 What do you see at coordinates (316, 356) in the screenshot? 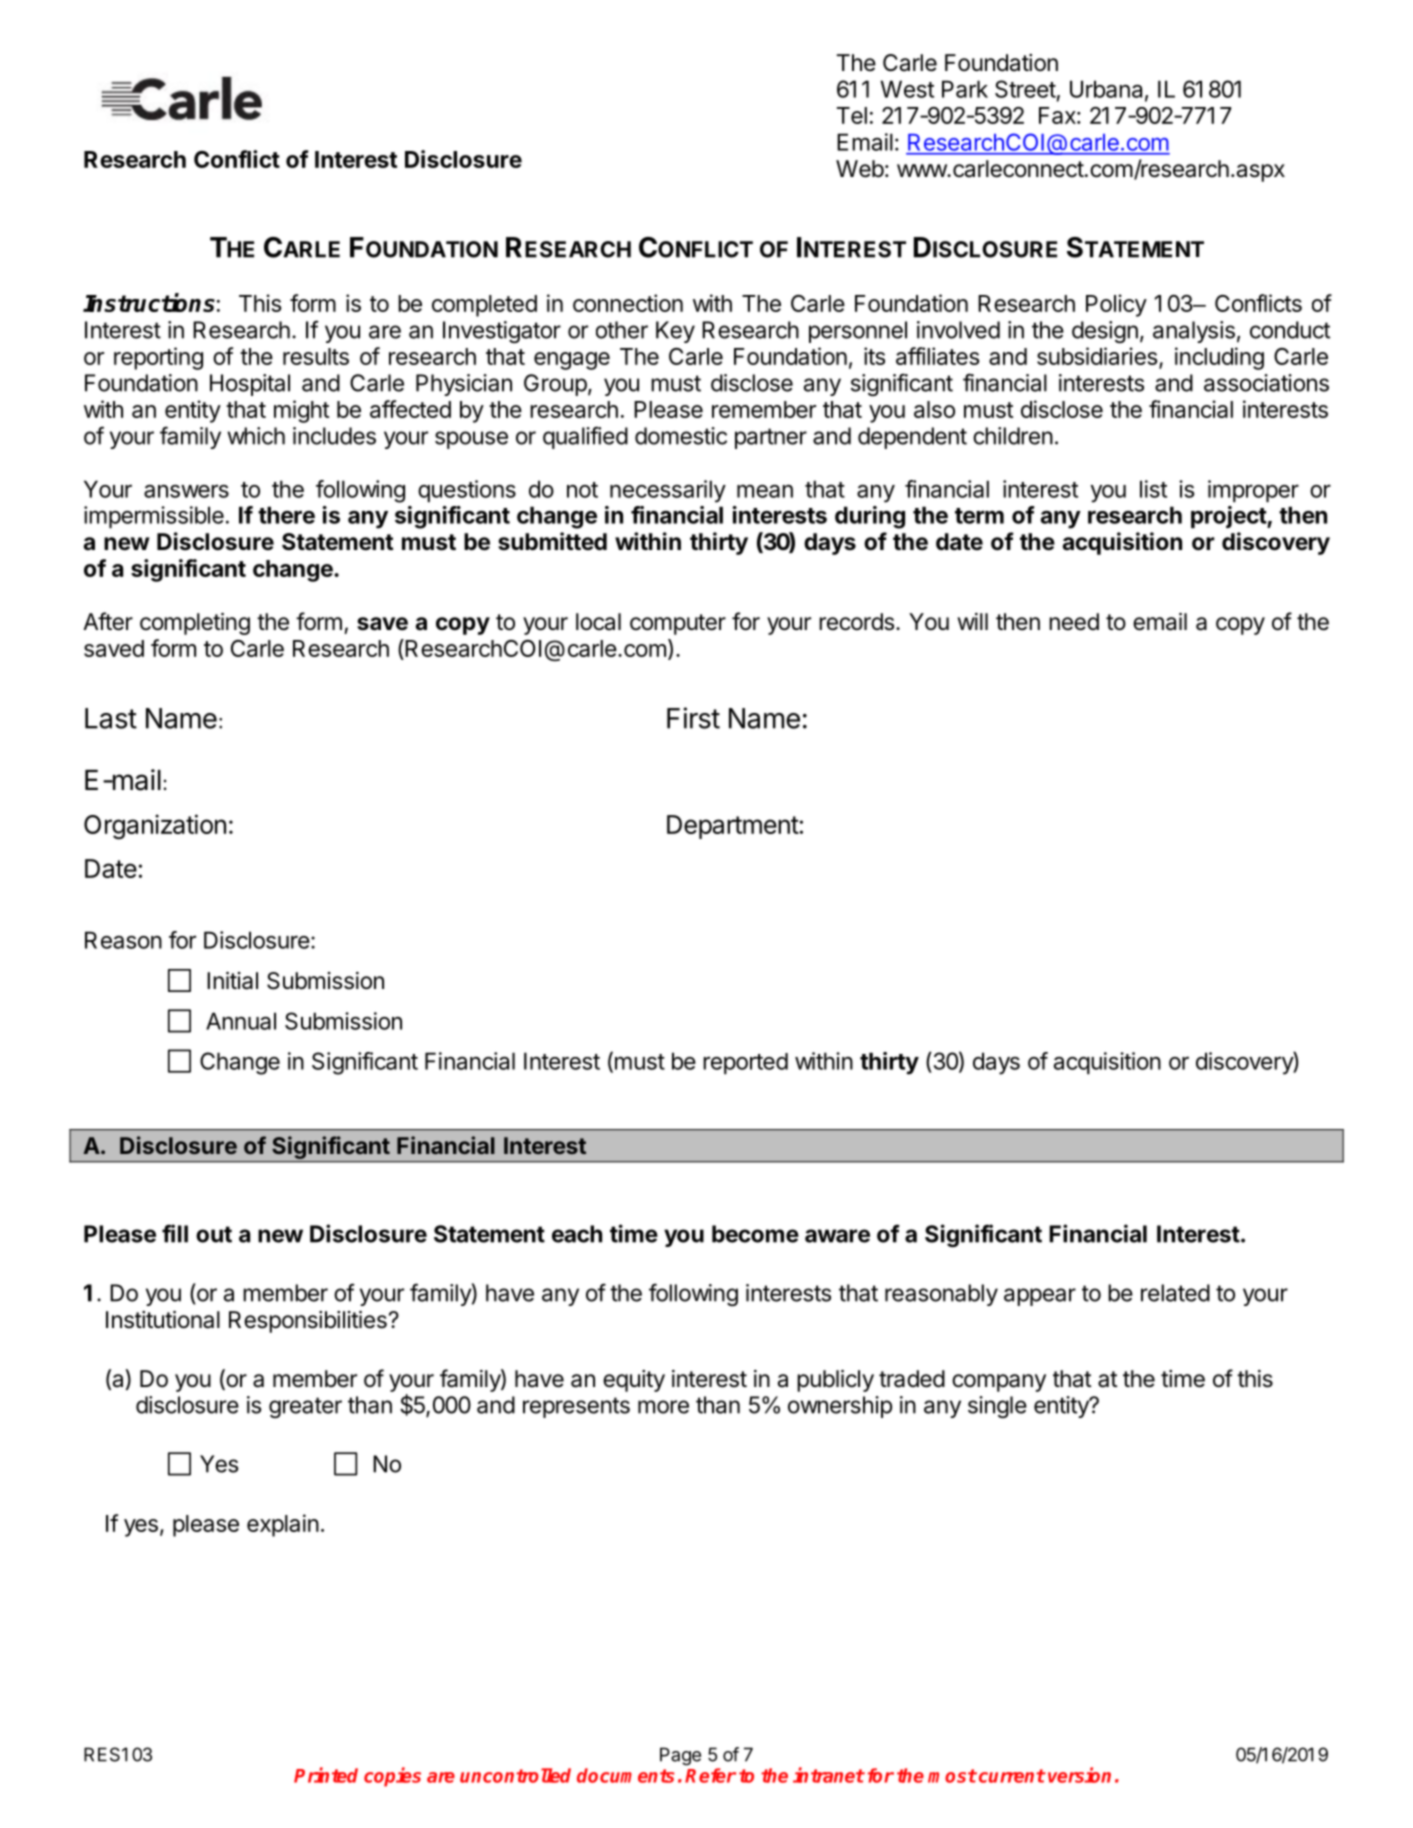
I see `results` at bounding box center [316, 356].
